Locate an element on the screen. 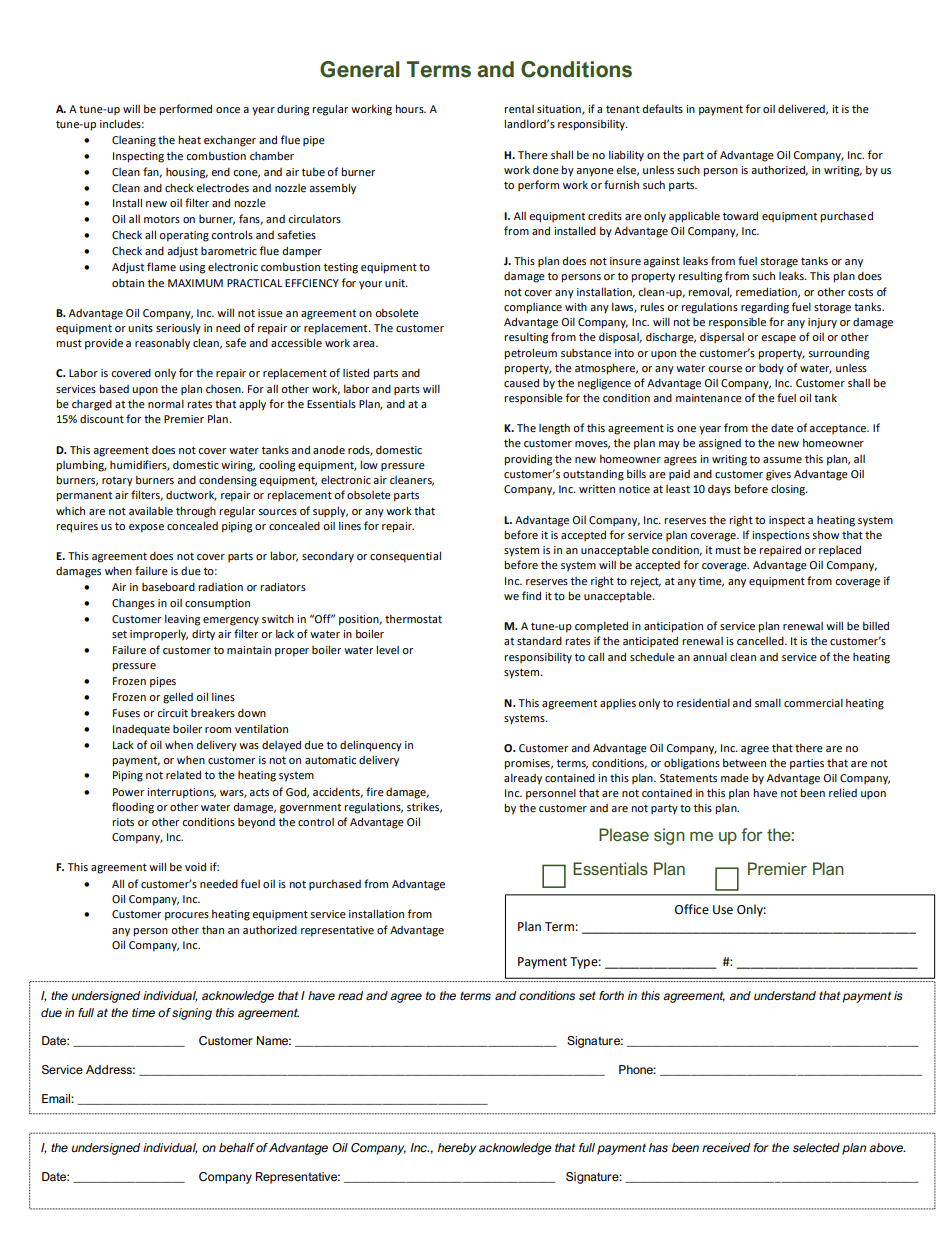  behalf is located at coordinates (237, 1147).
